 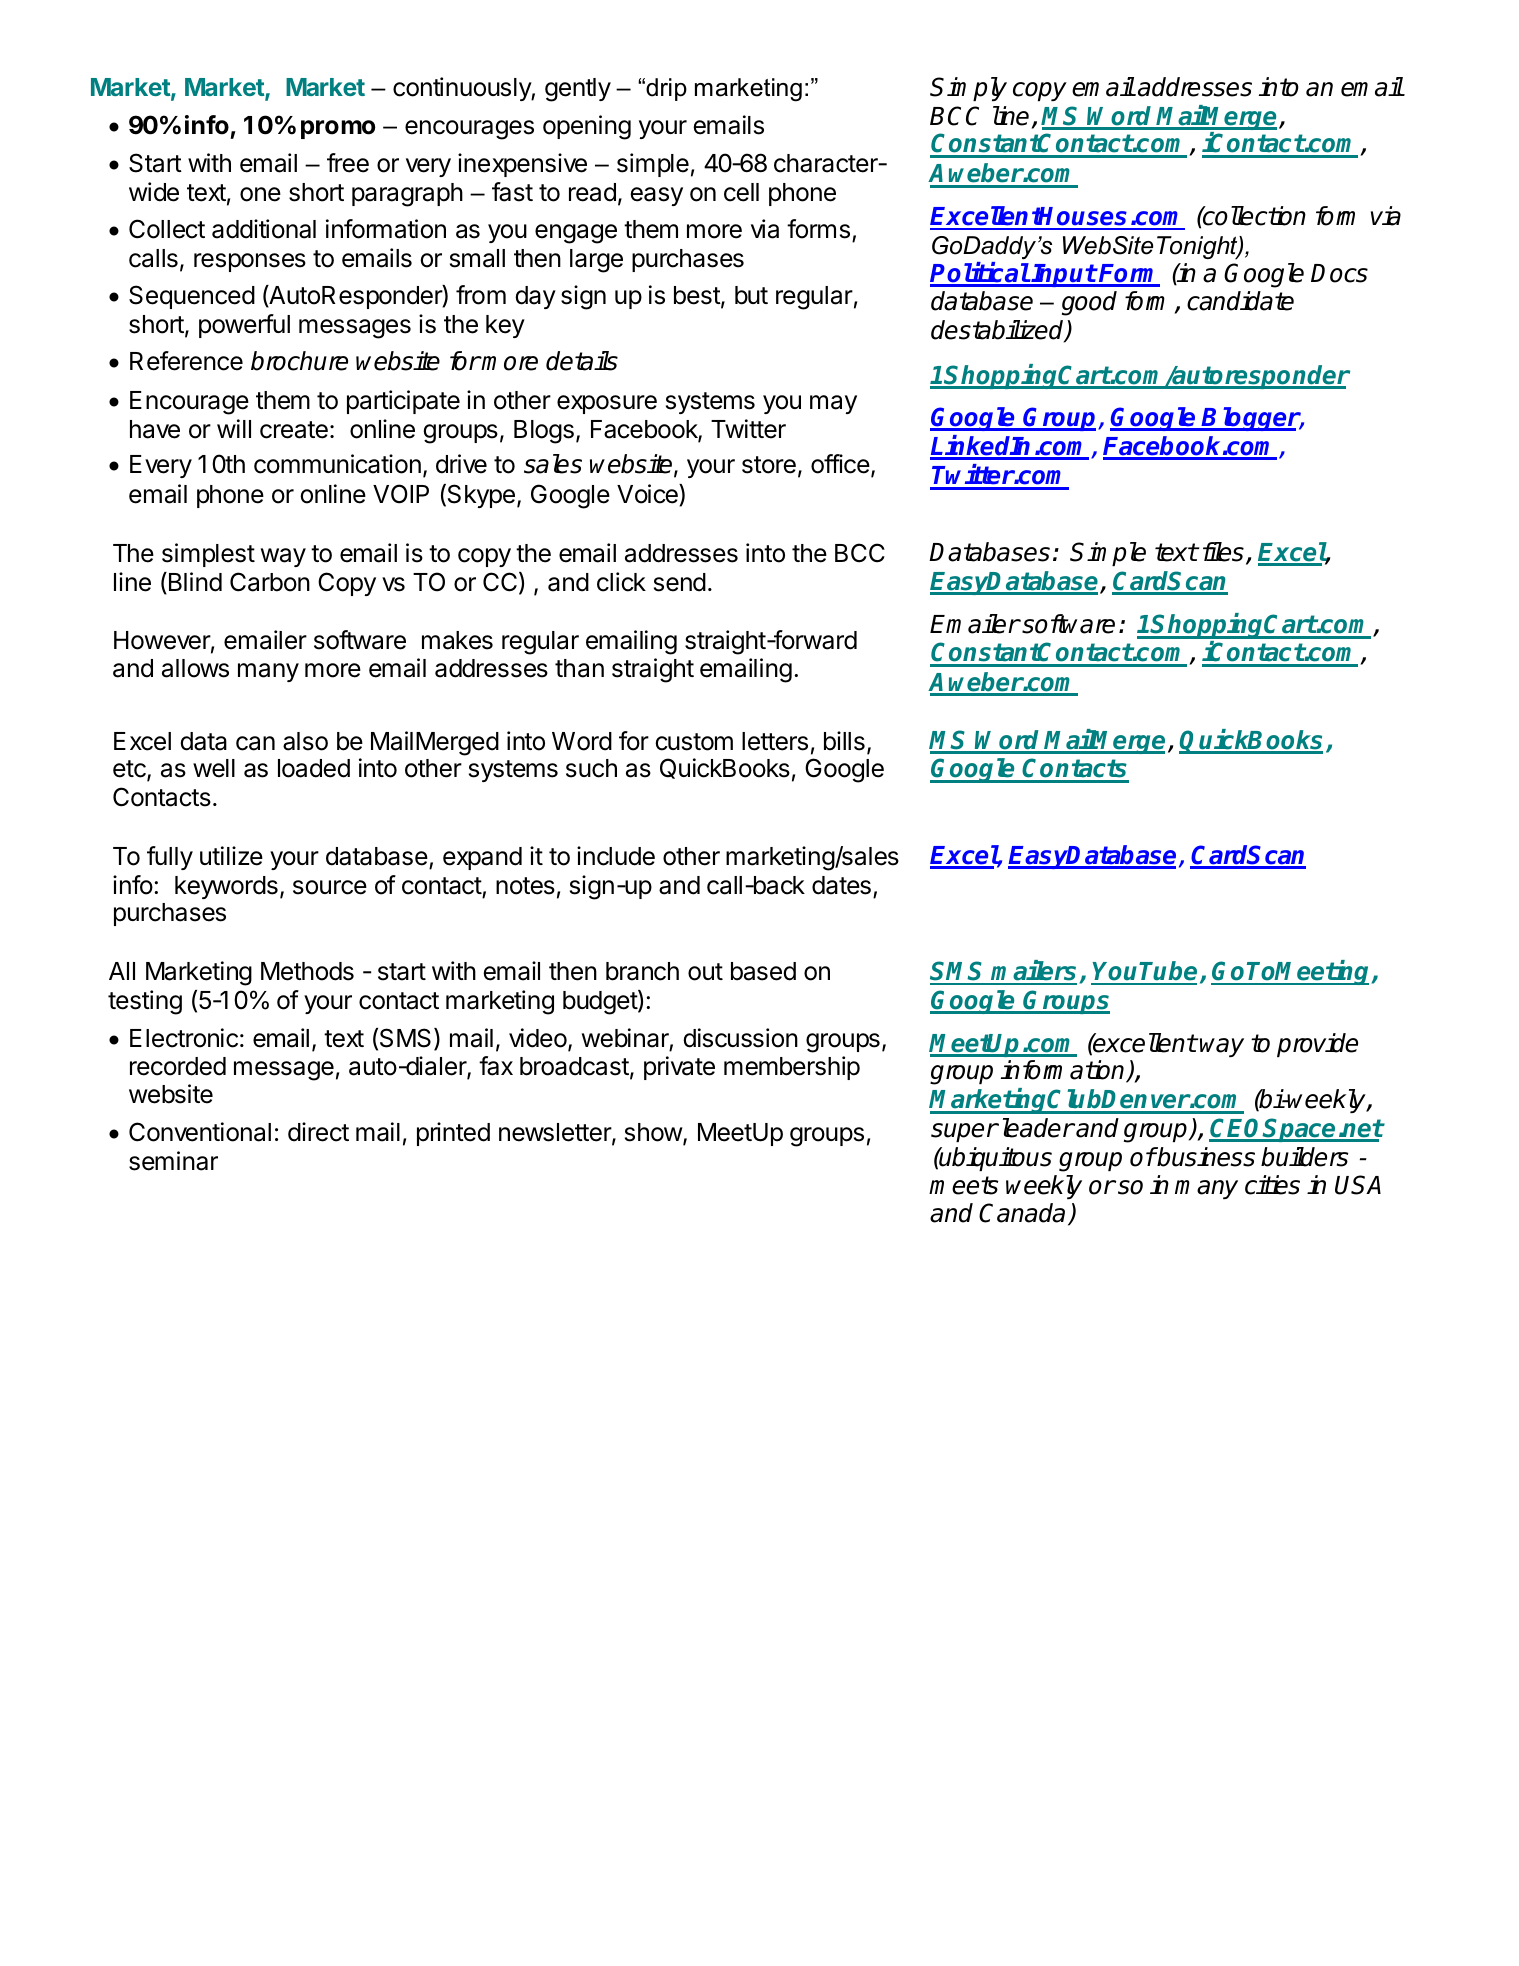 I want to click on promo, so click(x=338, y=129).
